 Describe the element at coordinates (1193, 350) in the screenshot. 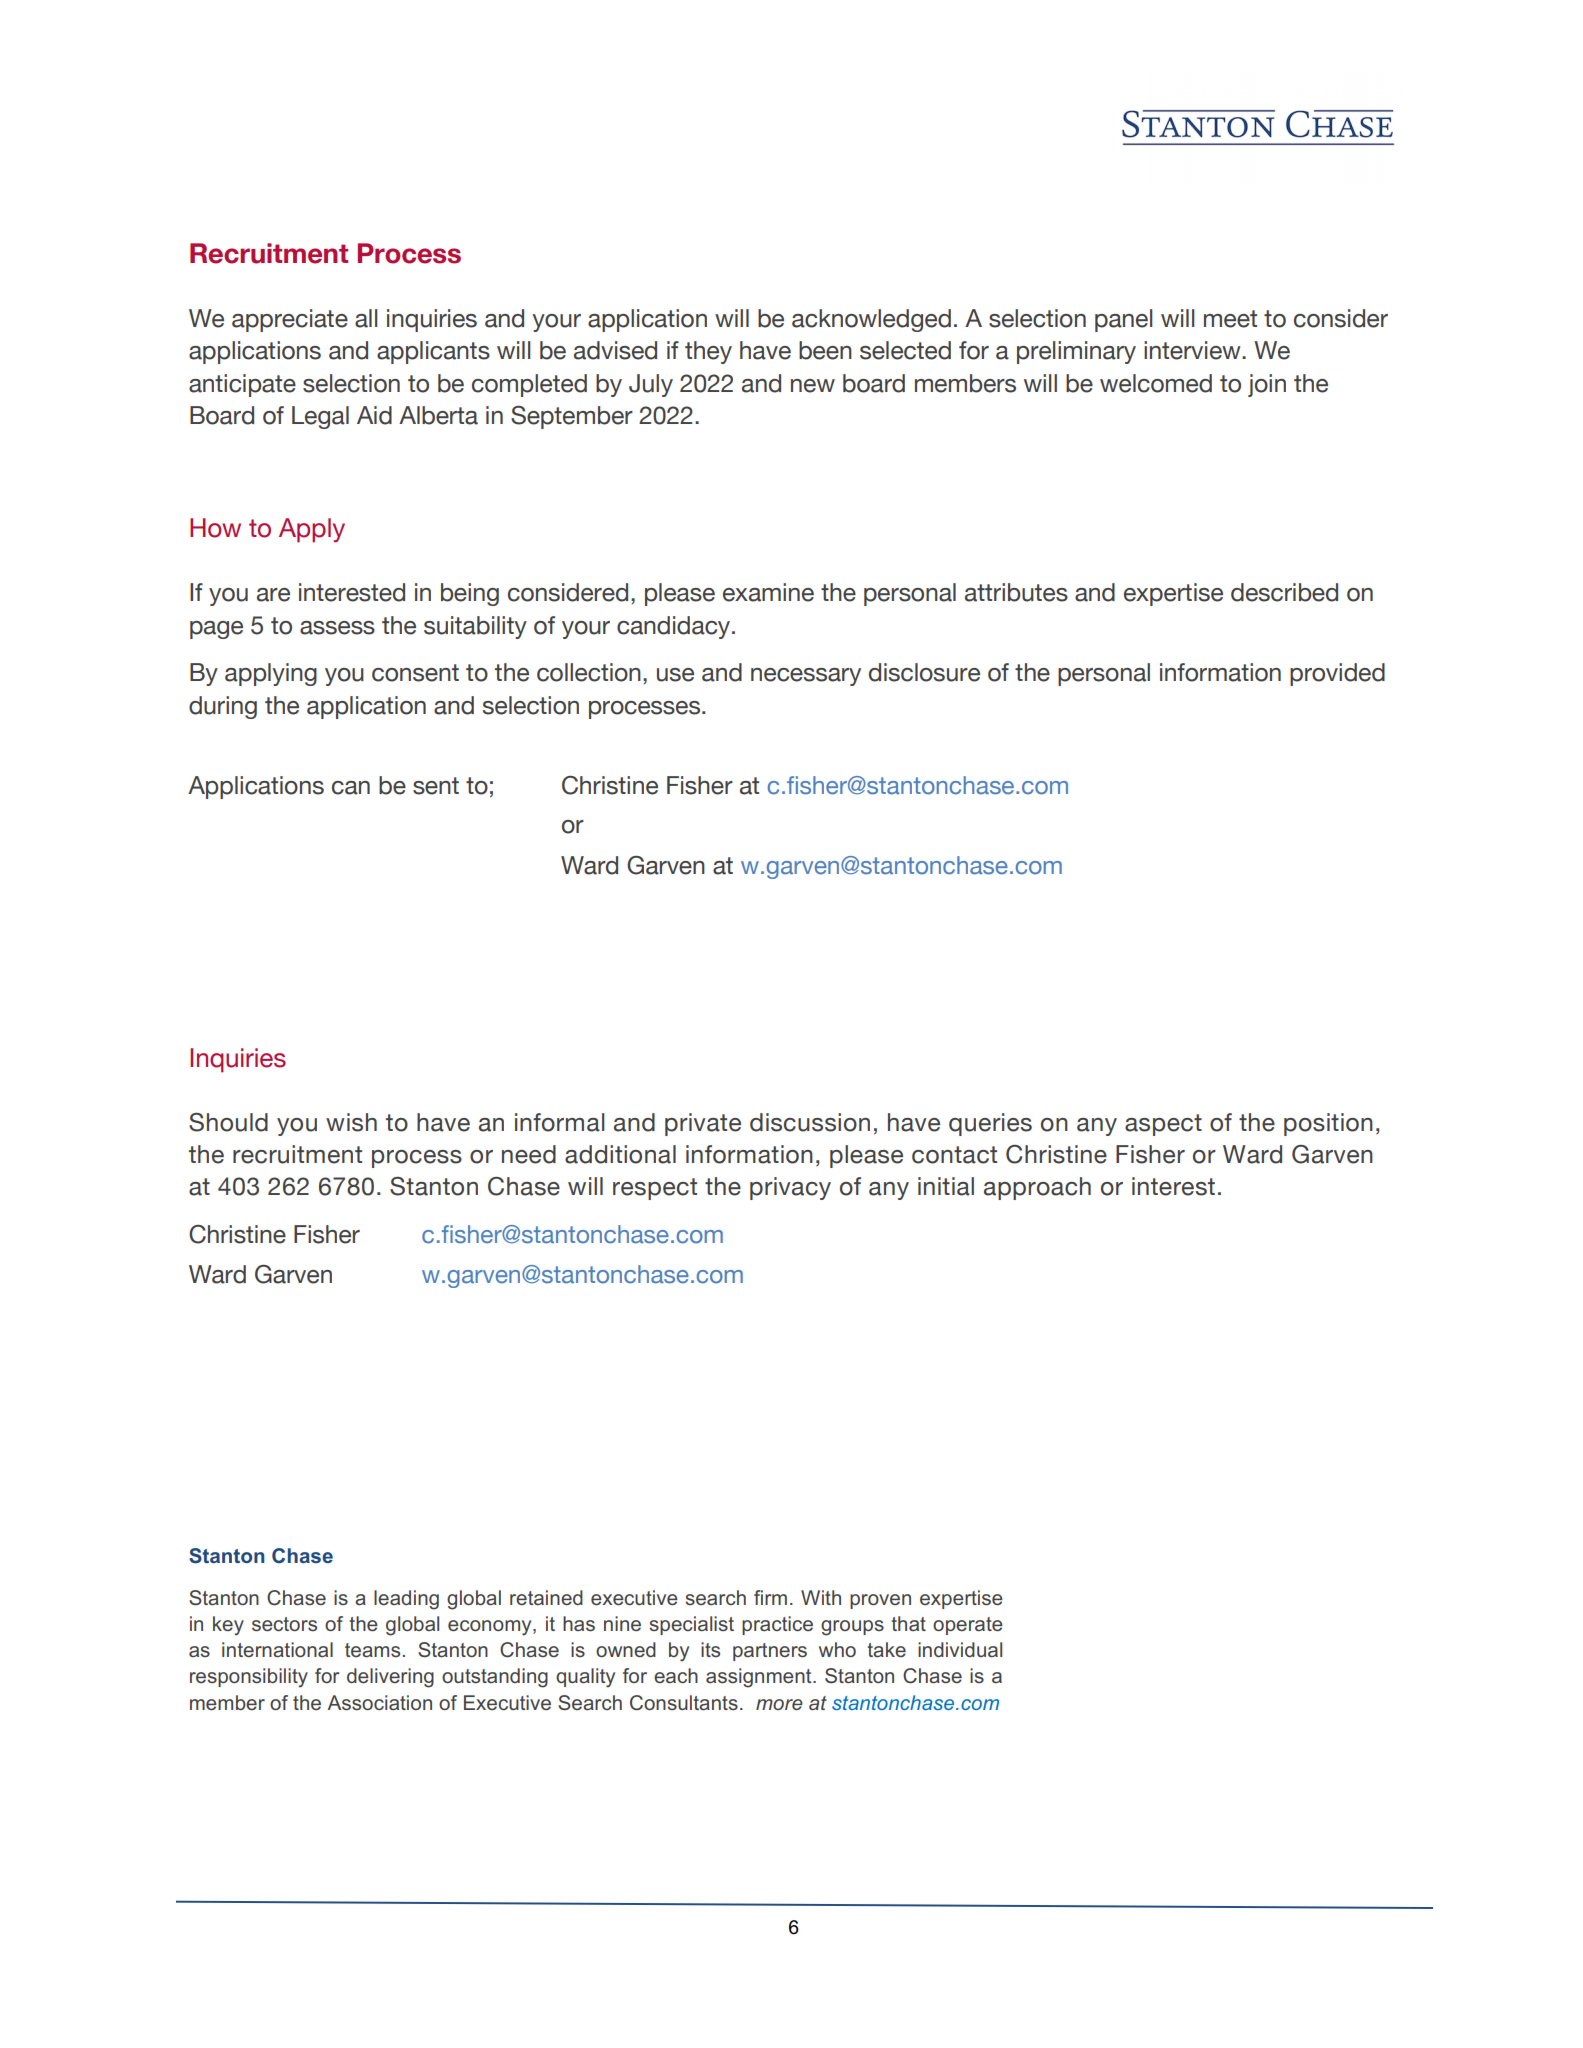

I see `interview` at that location.
